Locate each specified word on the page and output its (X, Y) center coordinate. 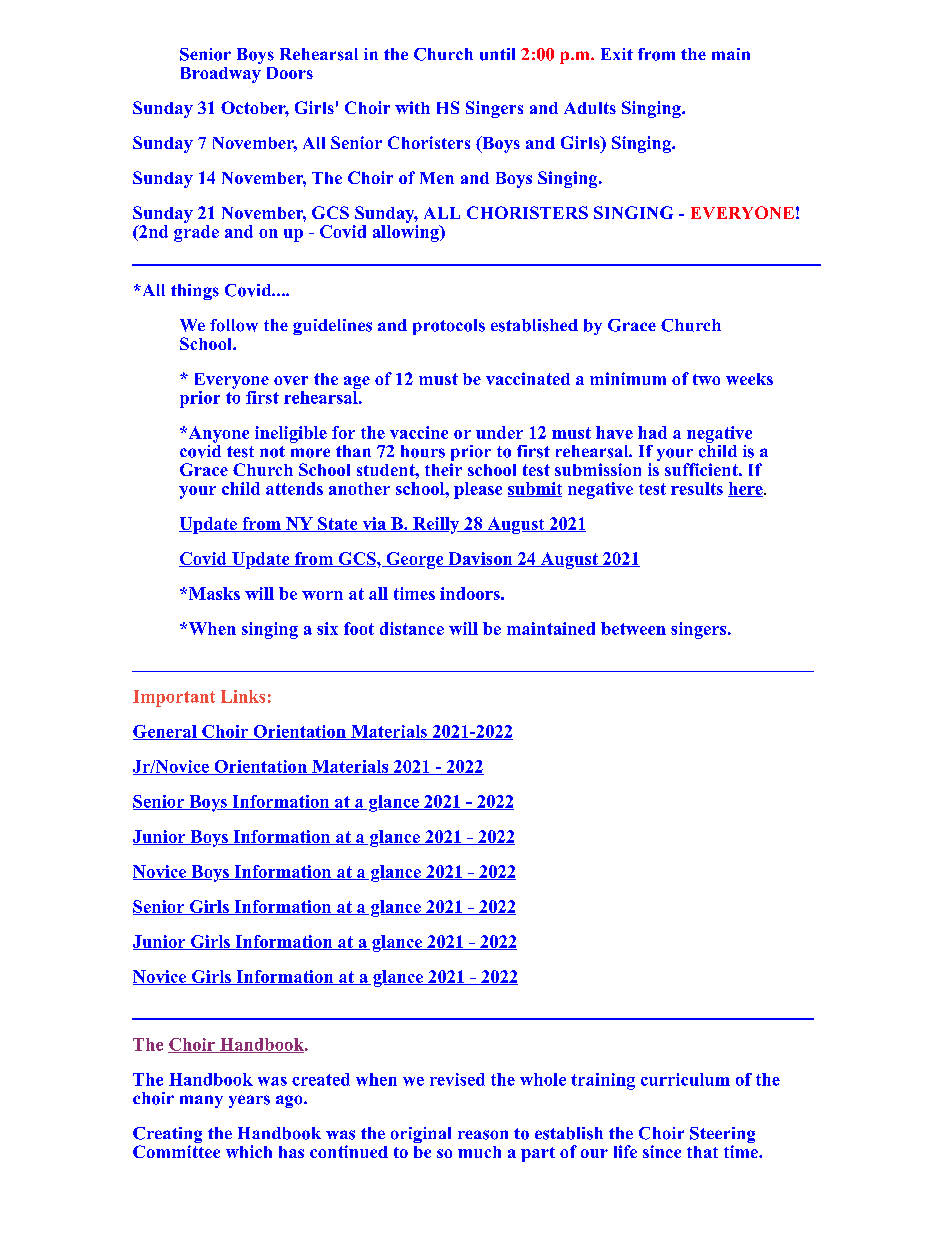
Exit (617, 54)
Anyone (217, 434)
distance (412, 628)
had (652, 432)
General (166, 732)
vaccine (419, 432)
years (249, 1101)
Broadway (221, 75)
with (412, 107)
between (633, 628)
